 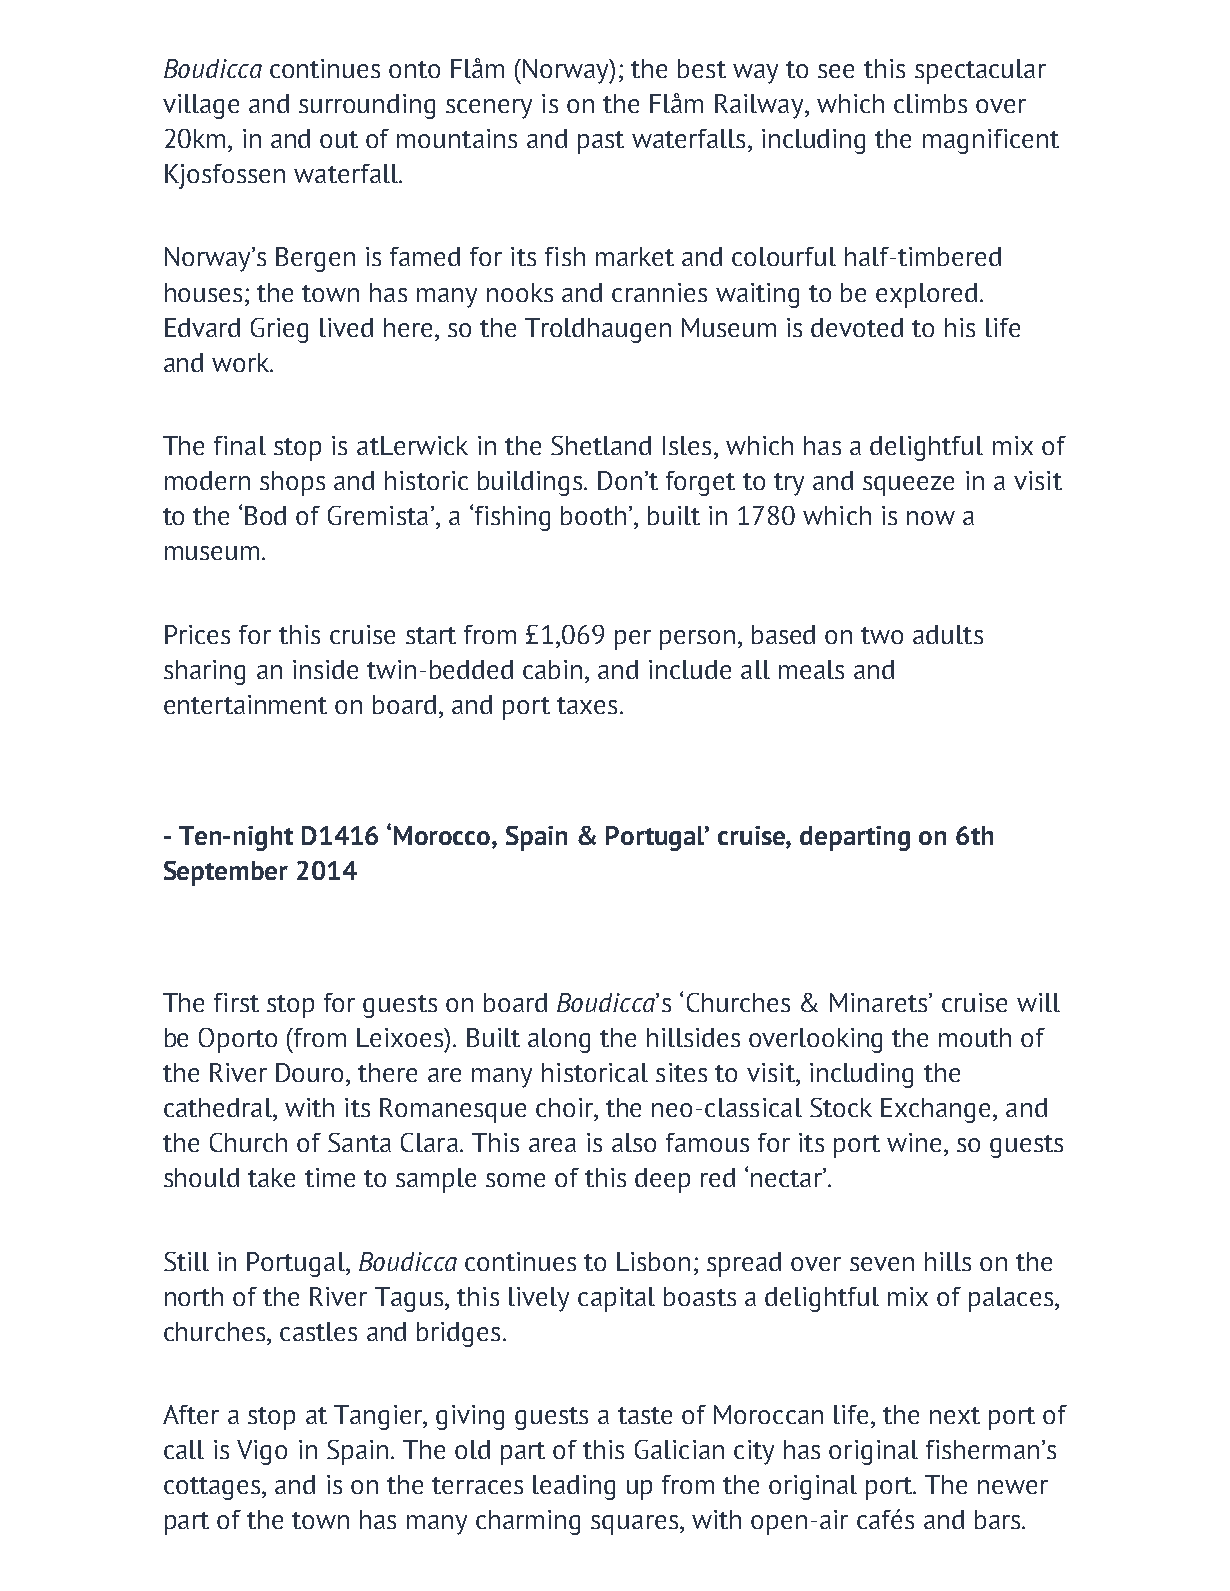 I want to click on Shetland, so click(x=601, y=445).
